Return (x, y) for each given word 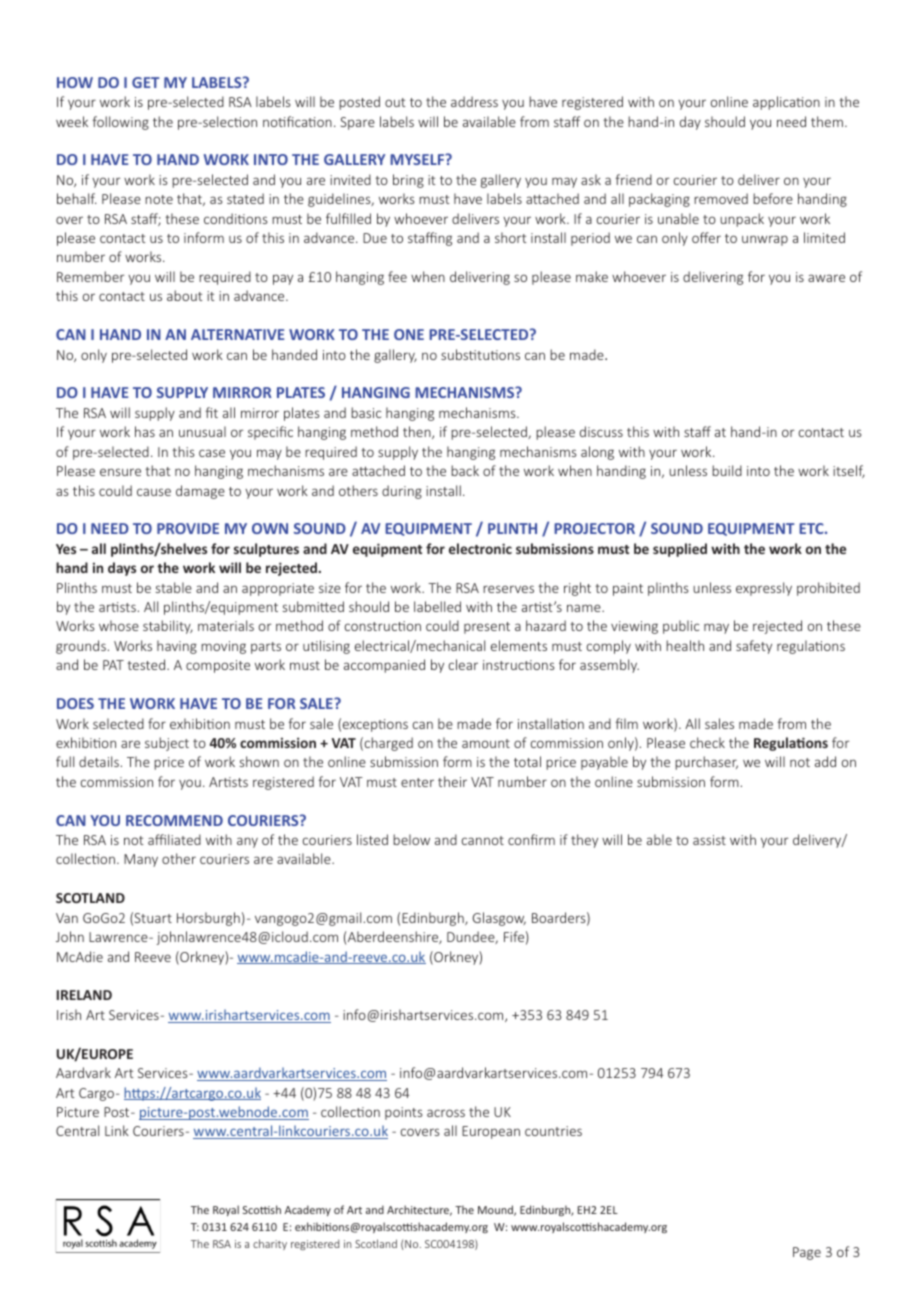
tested (147, 664)
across (446, 1113)
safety (754, 647)
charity (270, 1244)
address (474, 101)
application (786, 103)
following (120, 123)
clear (463, 664)
